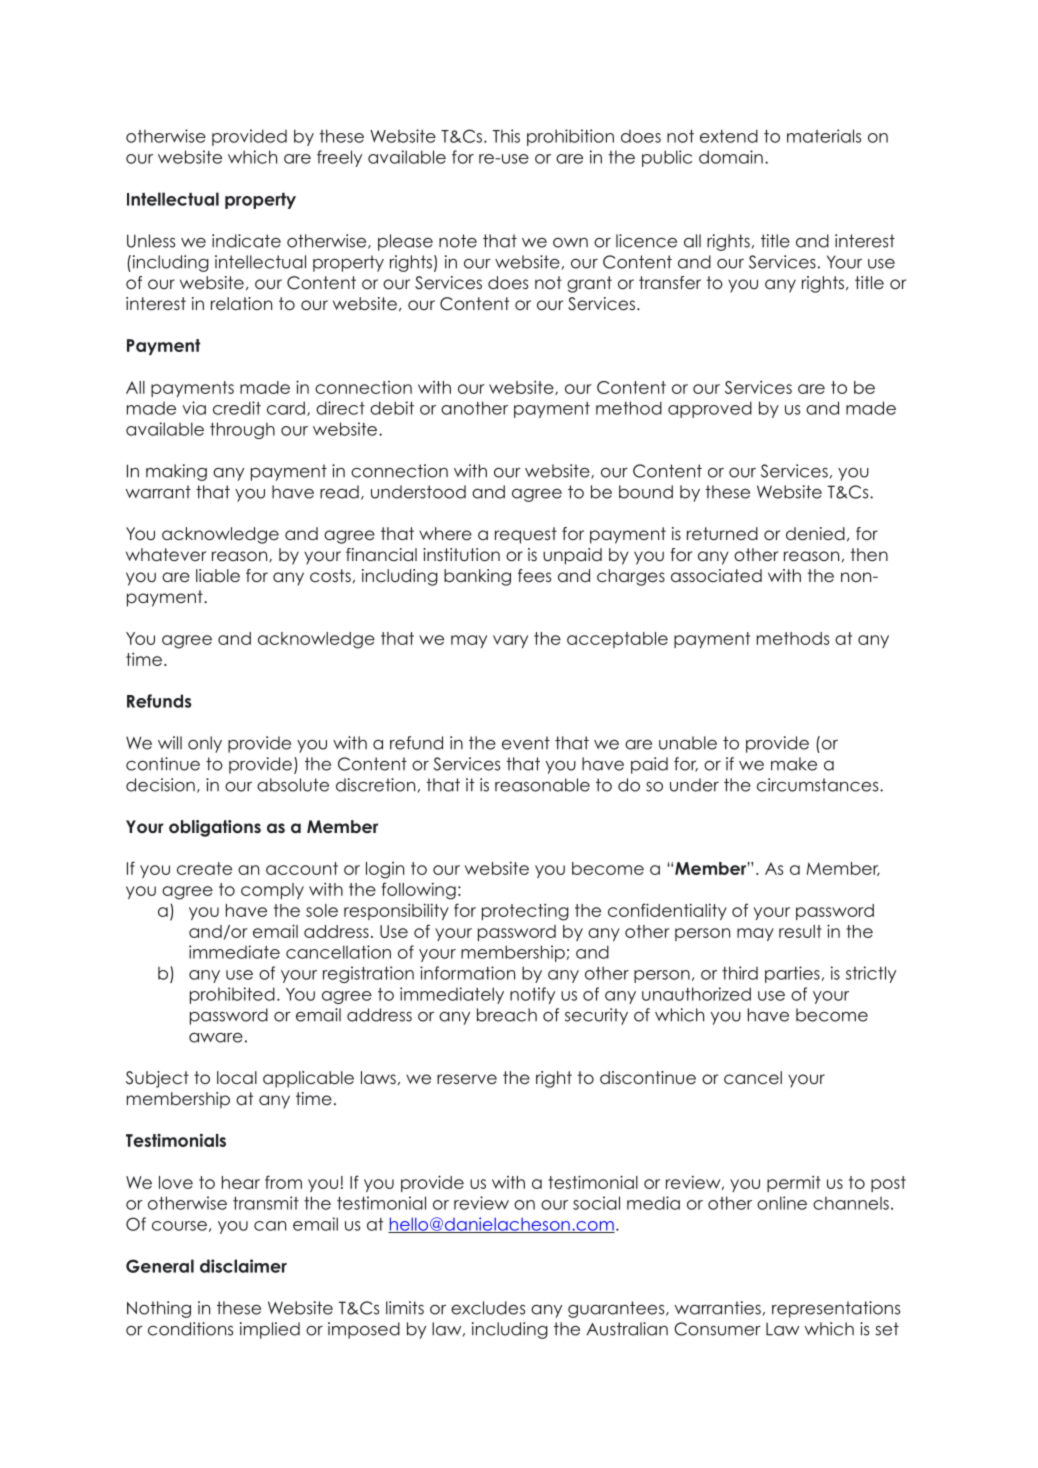  What do you see at coordinates (836, 1309) in the screenshot?
I see `representations` at bounding box center [836, 1309].
